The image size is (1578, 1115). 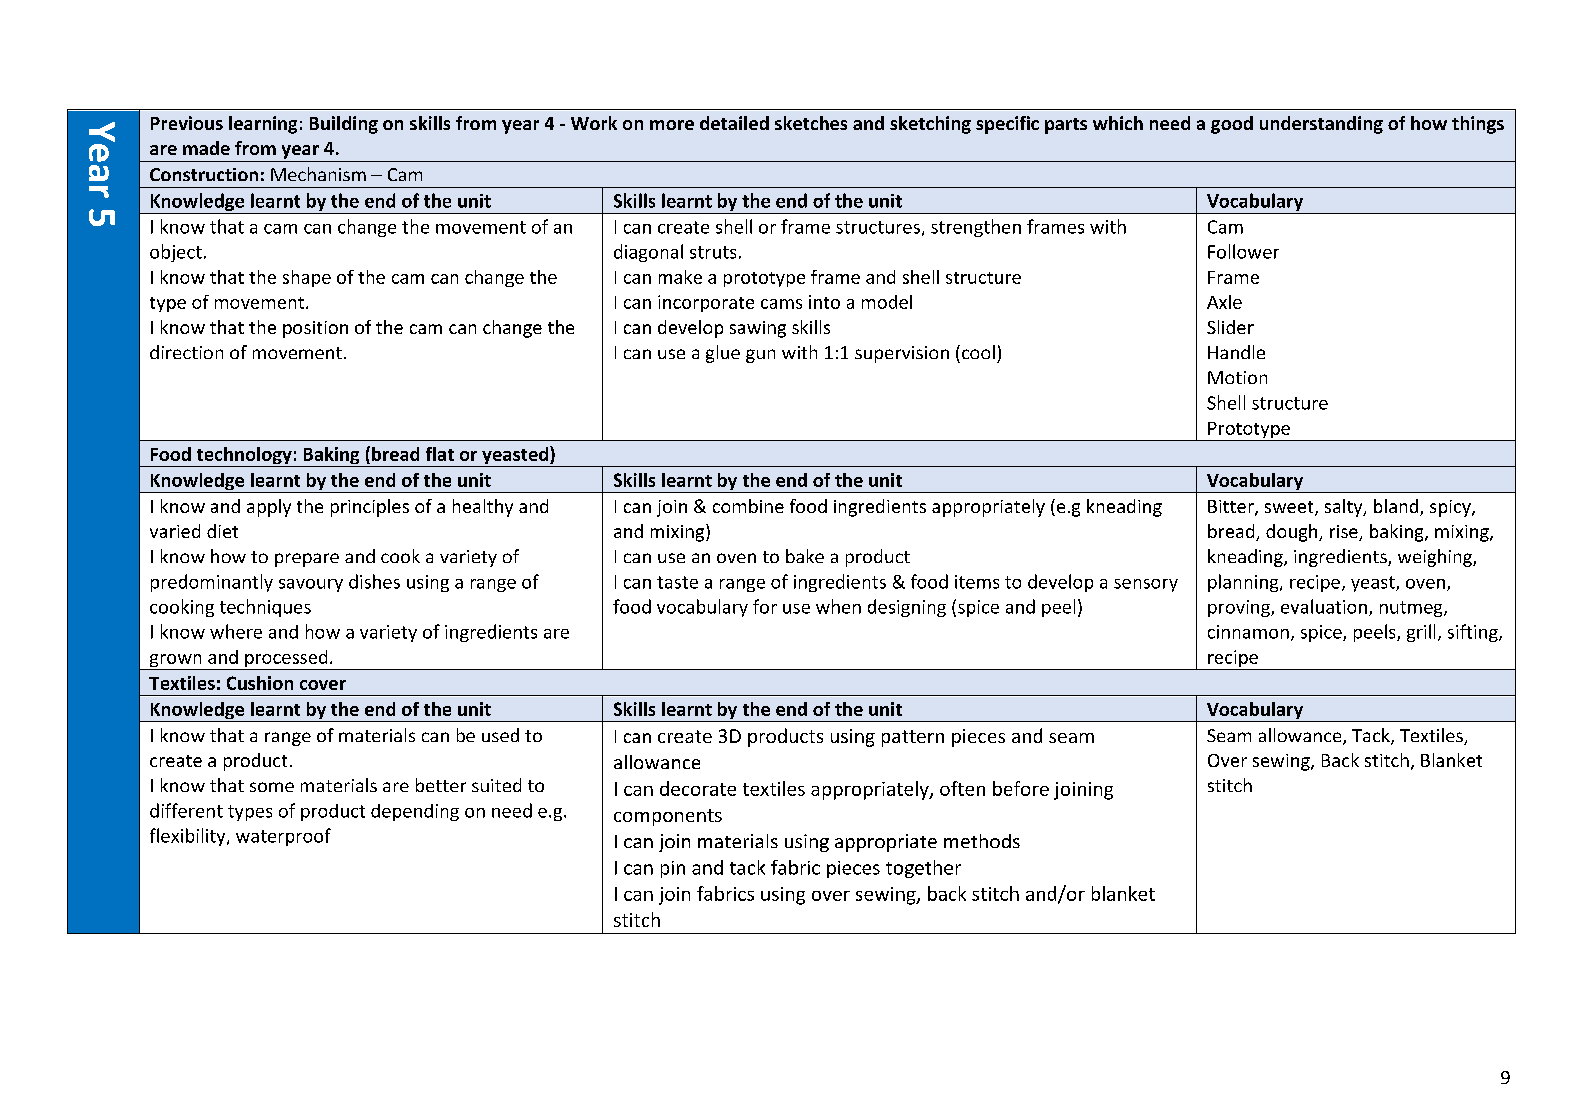 I want to click on detailed, so click(x=734, y=123).
